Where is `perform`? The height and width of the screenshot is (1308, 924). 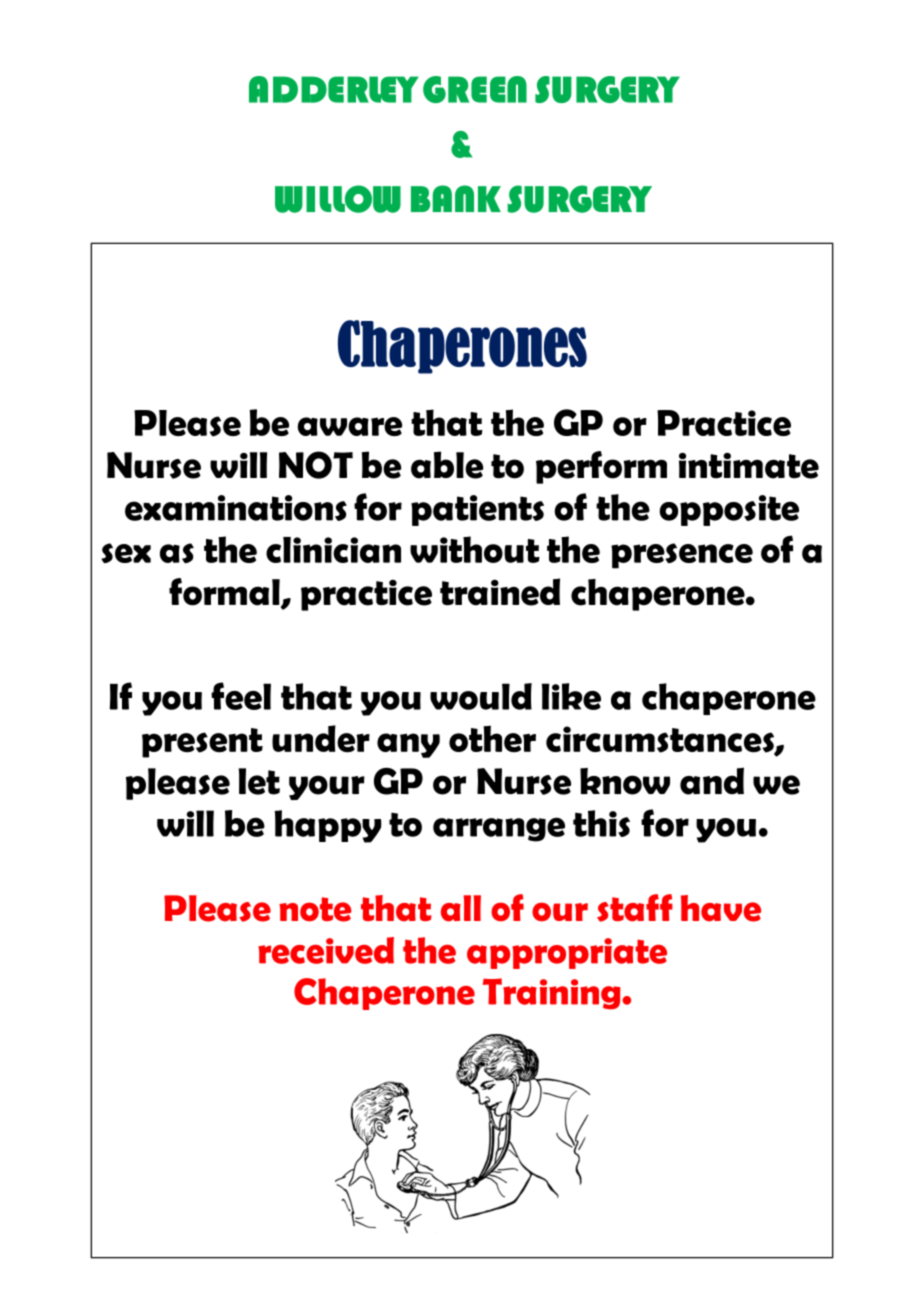 perform is located at coordinates (601, 467).
